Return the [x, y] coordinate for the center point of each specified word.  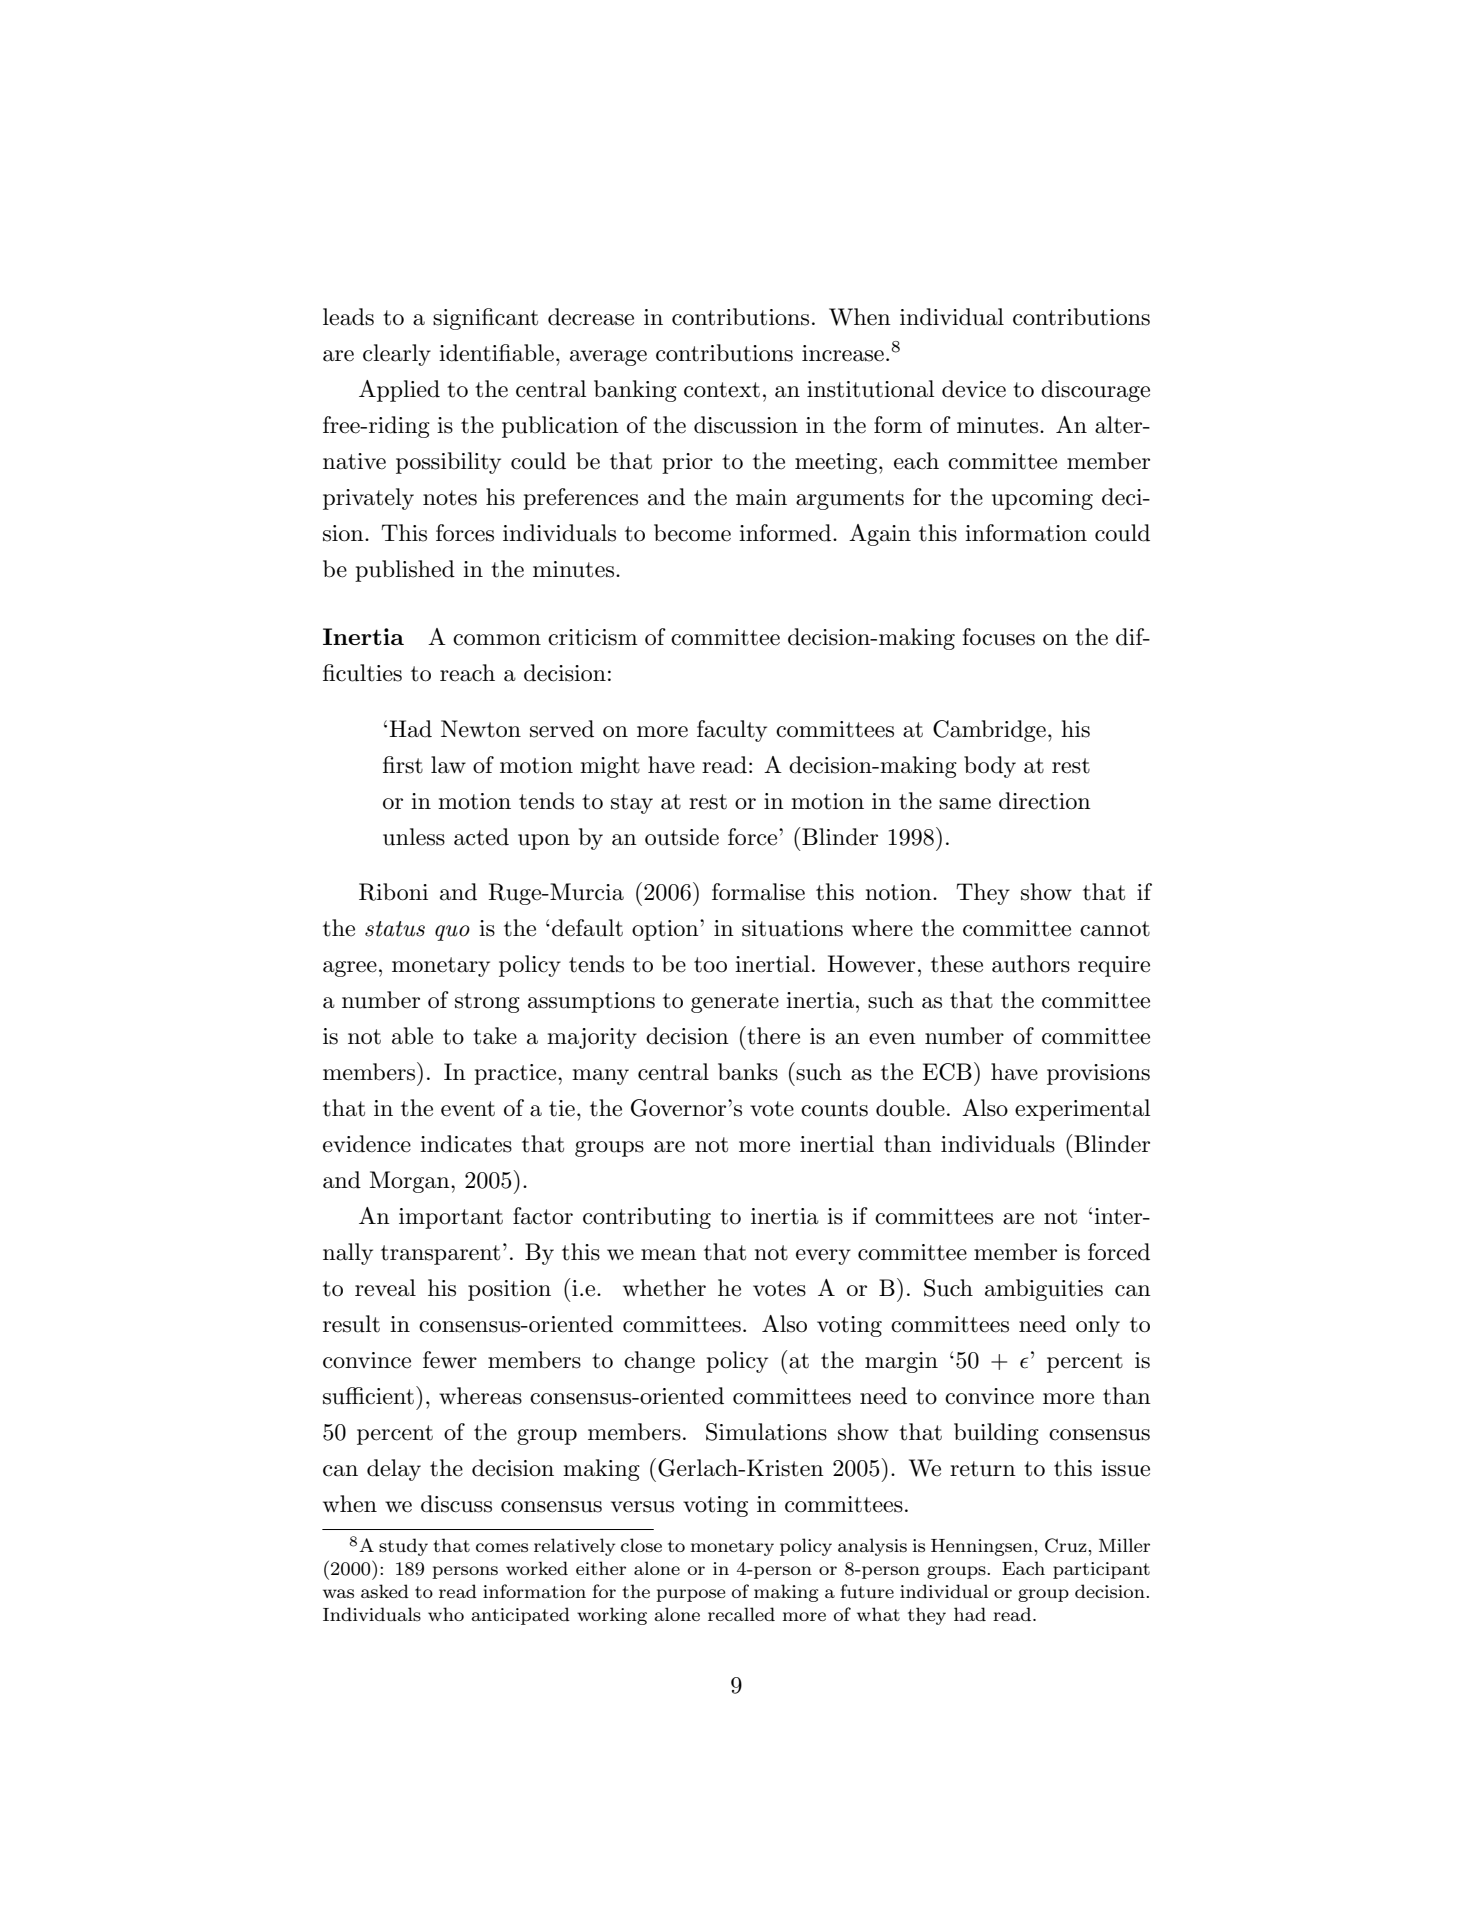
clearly [397, 355]
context [722, 390]
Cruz [1067, 1545]
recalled [741, 1614]
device [974, 389]
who [446, 1614]
